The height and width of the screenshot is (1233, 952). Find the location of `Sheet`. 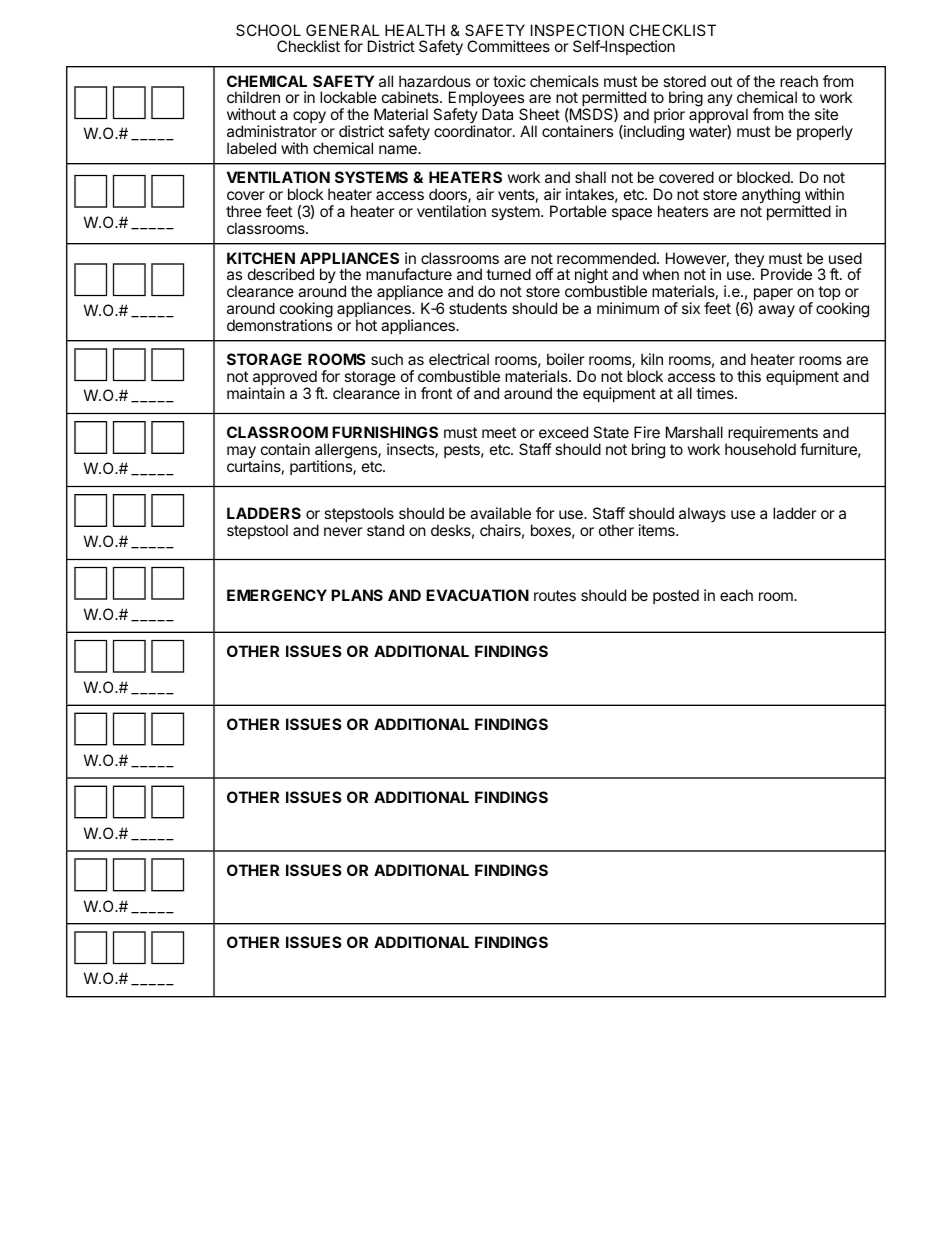

Sheet is located at coordinates (539, 114).
